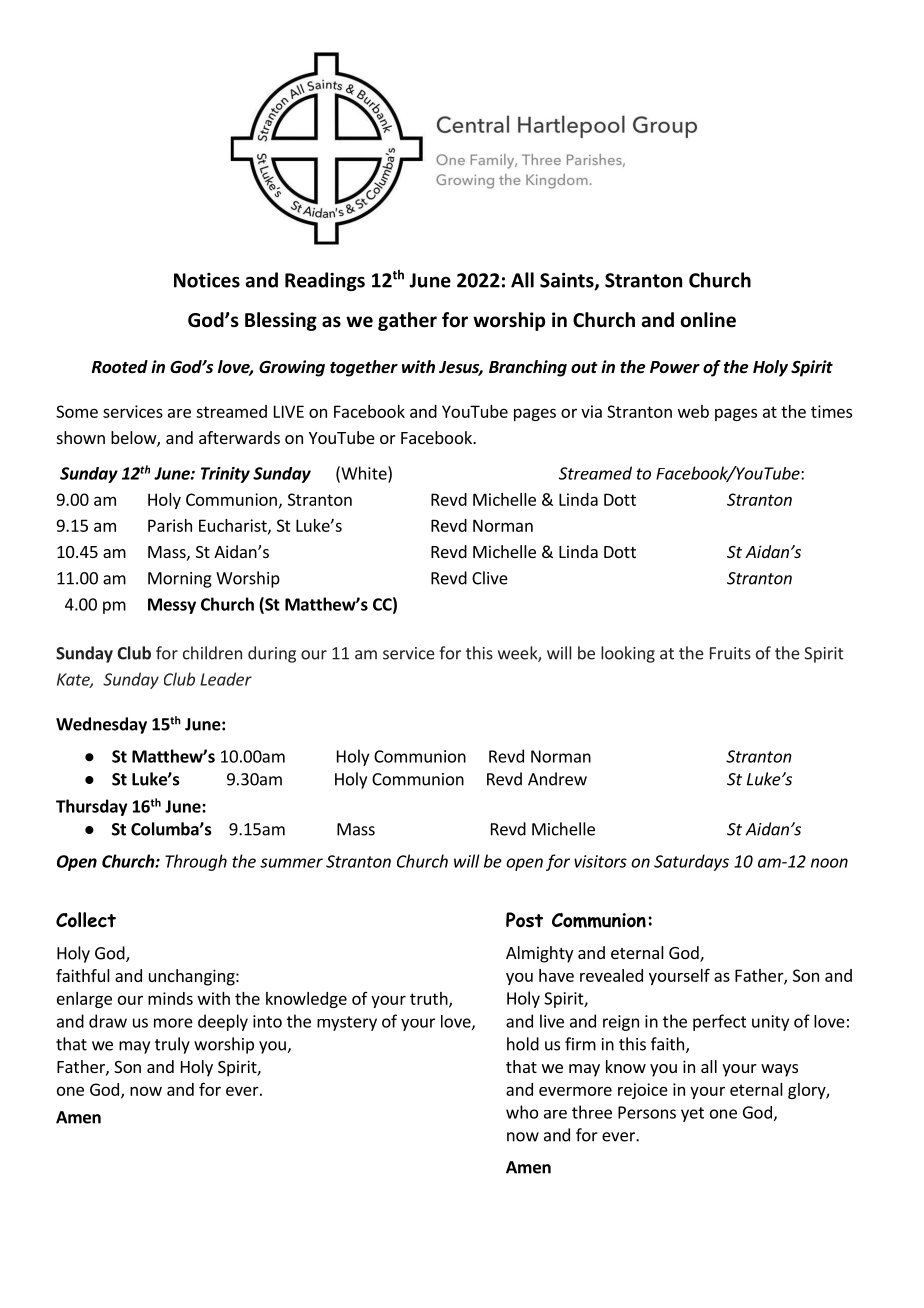 Image resolution: width=924 pixels, height=1308 pixels. I want to click on Saturdays, so click(691, 862).
